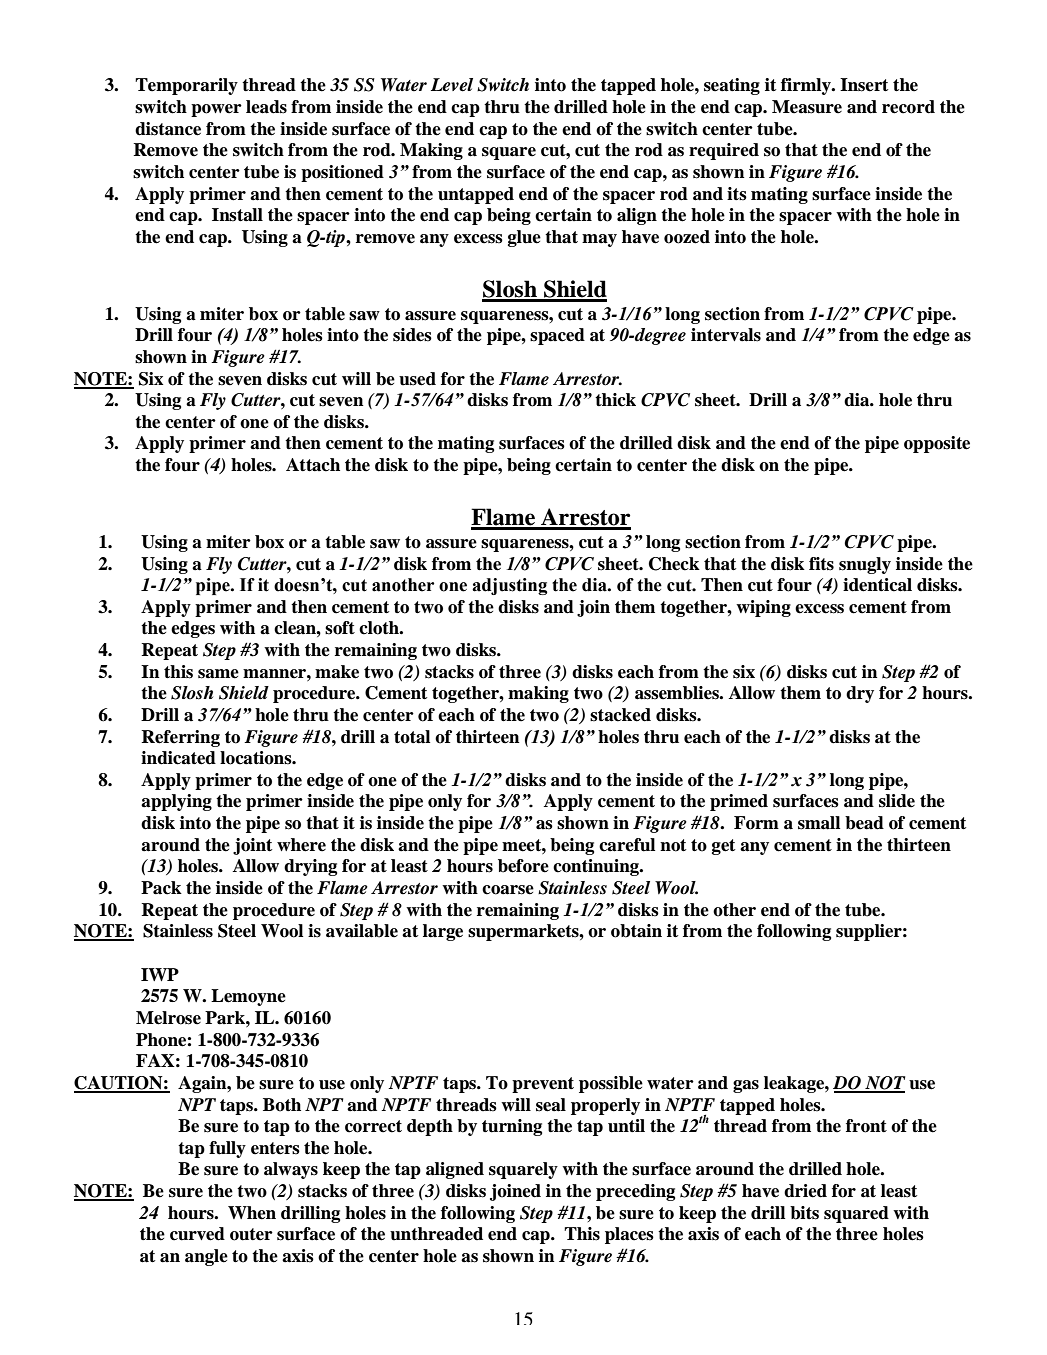 This screenshot has height=1355, width=1047. I want to click on When, so click(252, 1213).
